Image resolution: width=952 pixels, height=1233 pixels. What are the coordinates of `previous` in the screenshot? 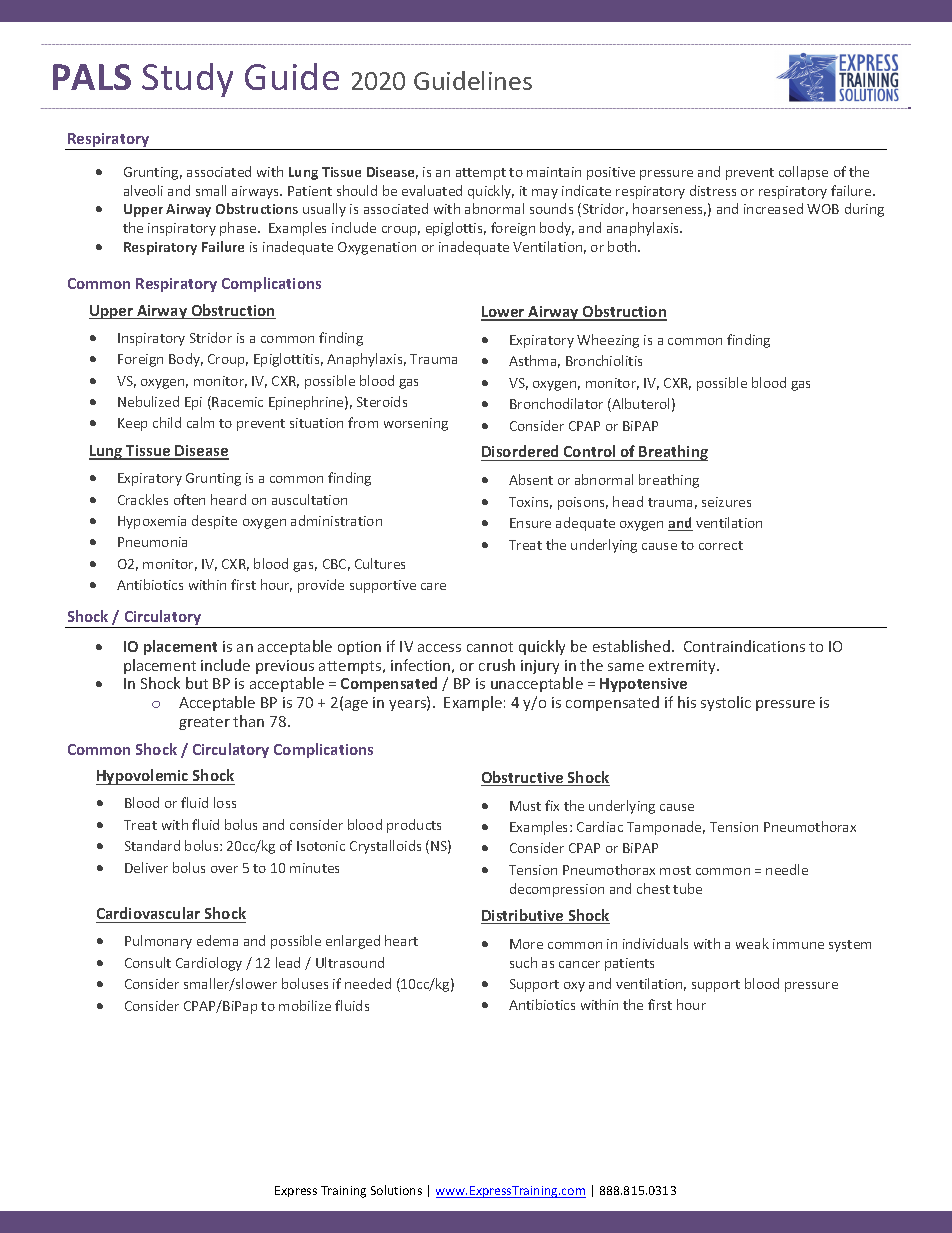 It's located at (285, 667).
